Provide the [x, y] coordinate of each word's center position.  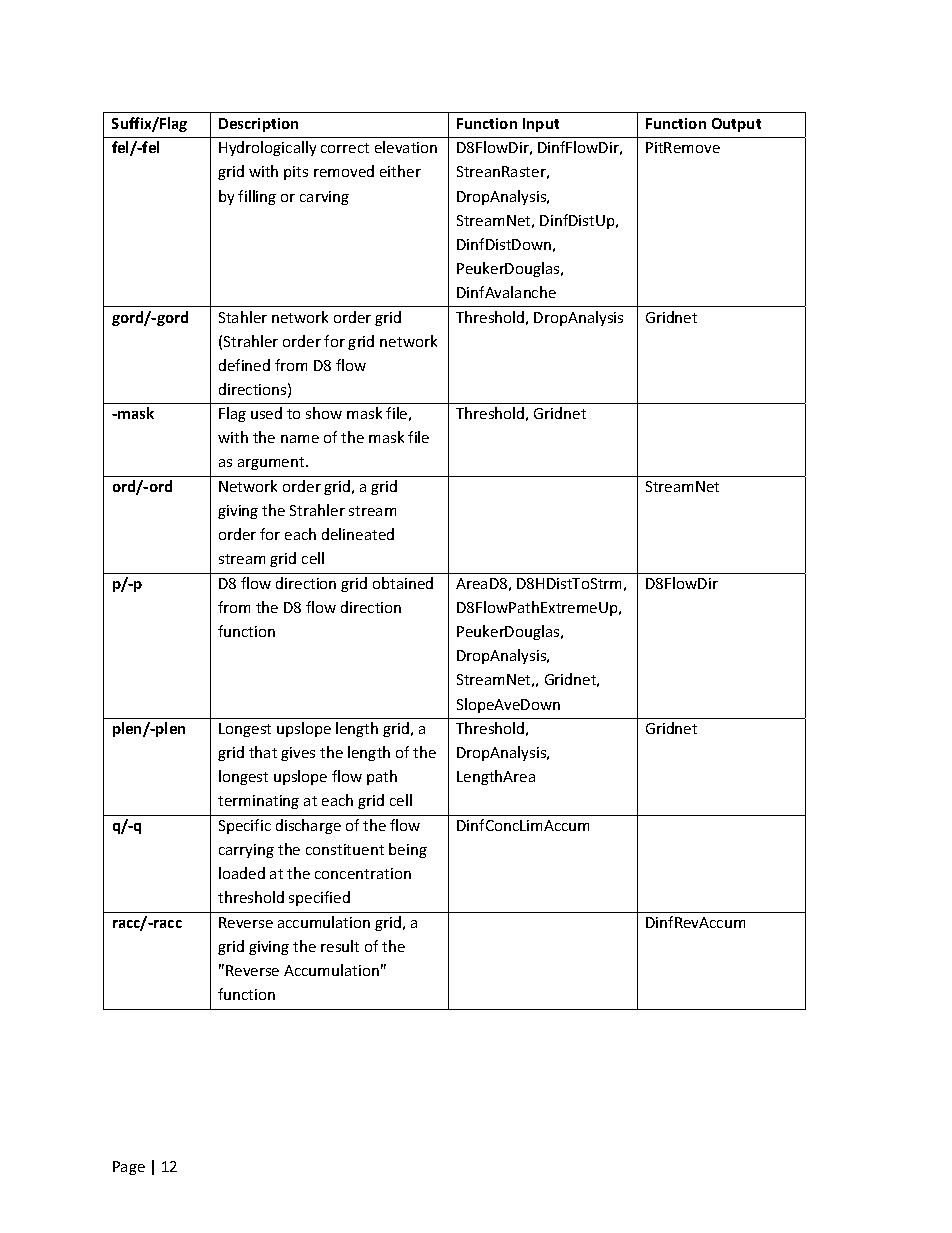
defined [244, 365]
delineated [358, 534]
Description [258, 125]
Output [736, 125]
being [408, 850]
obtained [403, 583]
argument [272, 463]
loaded [242, 873]
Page [129, 1168]
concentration [363, 873]
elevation [406, 147]
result [340, 946]
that [263, 752]
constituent [345, 849]
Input [541, 125]
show [324, 413]
